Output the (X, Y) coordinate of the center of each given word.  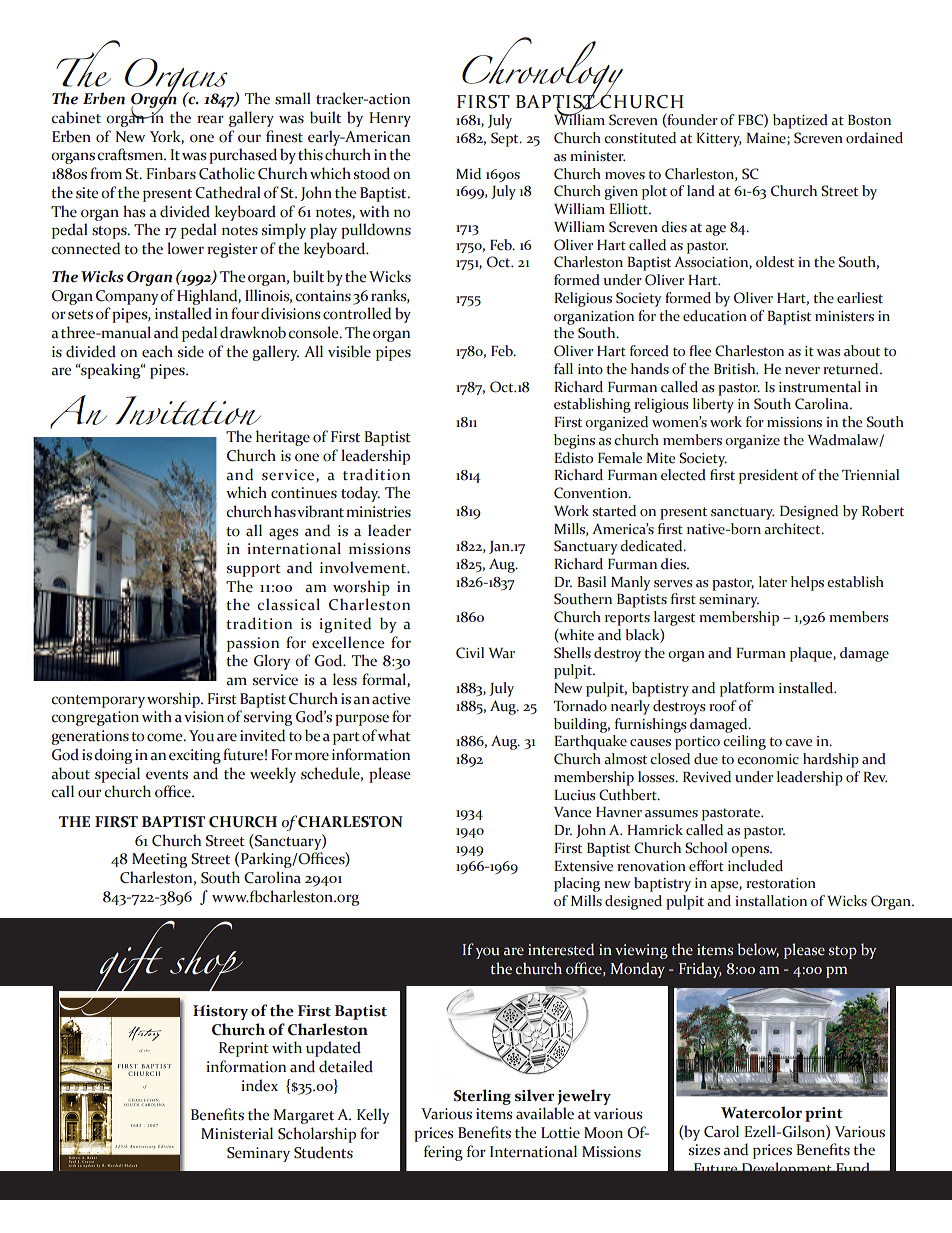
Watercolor (761, 1112)
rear (210, 119)
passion (253, 644)
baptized (800, 121)
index (259, 1085)
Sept (506, 139)
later (773, 582)
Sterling (482, 1097)
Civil (470, 653)
